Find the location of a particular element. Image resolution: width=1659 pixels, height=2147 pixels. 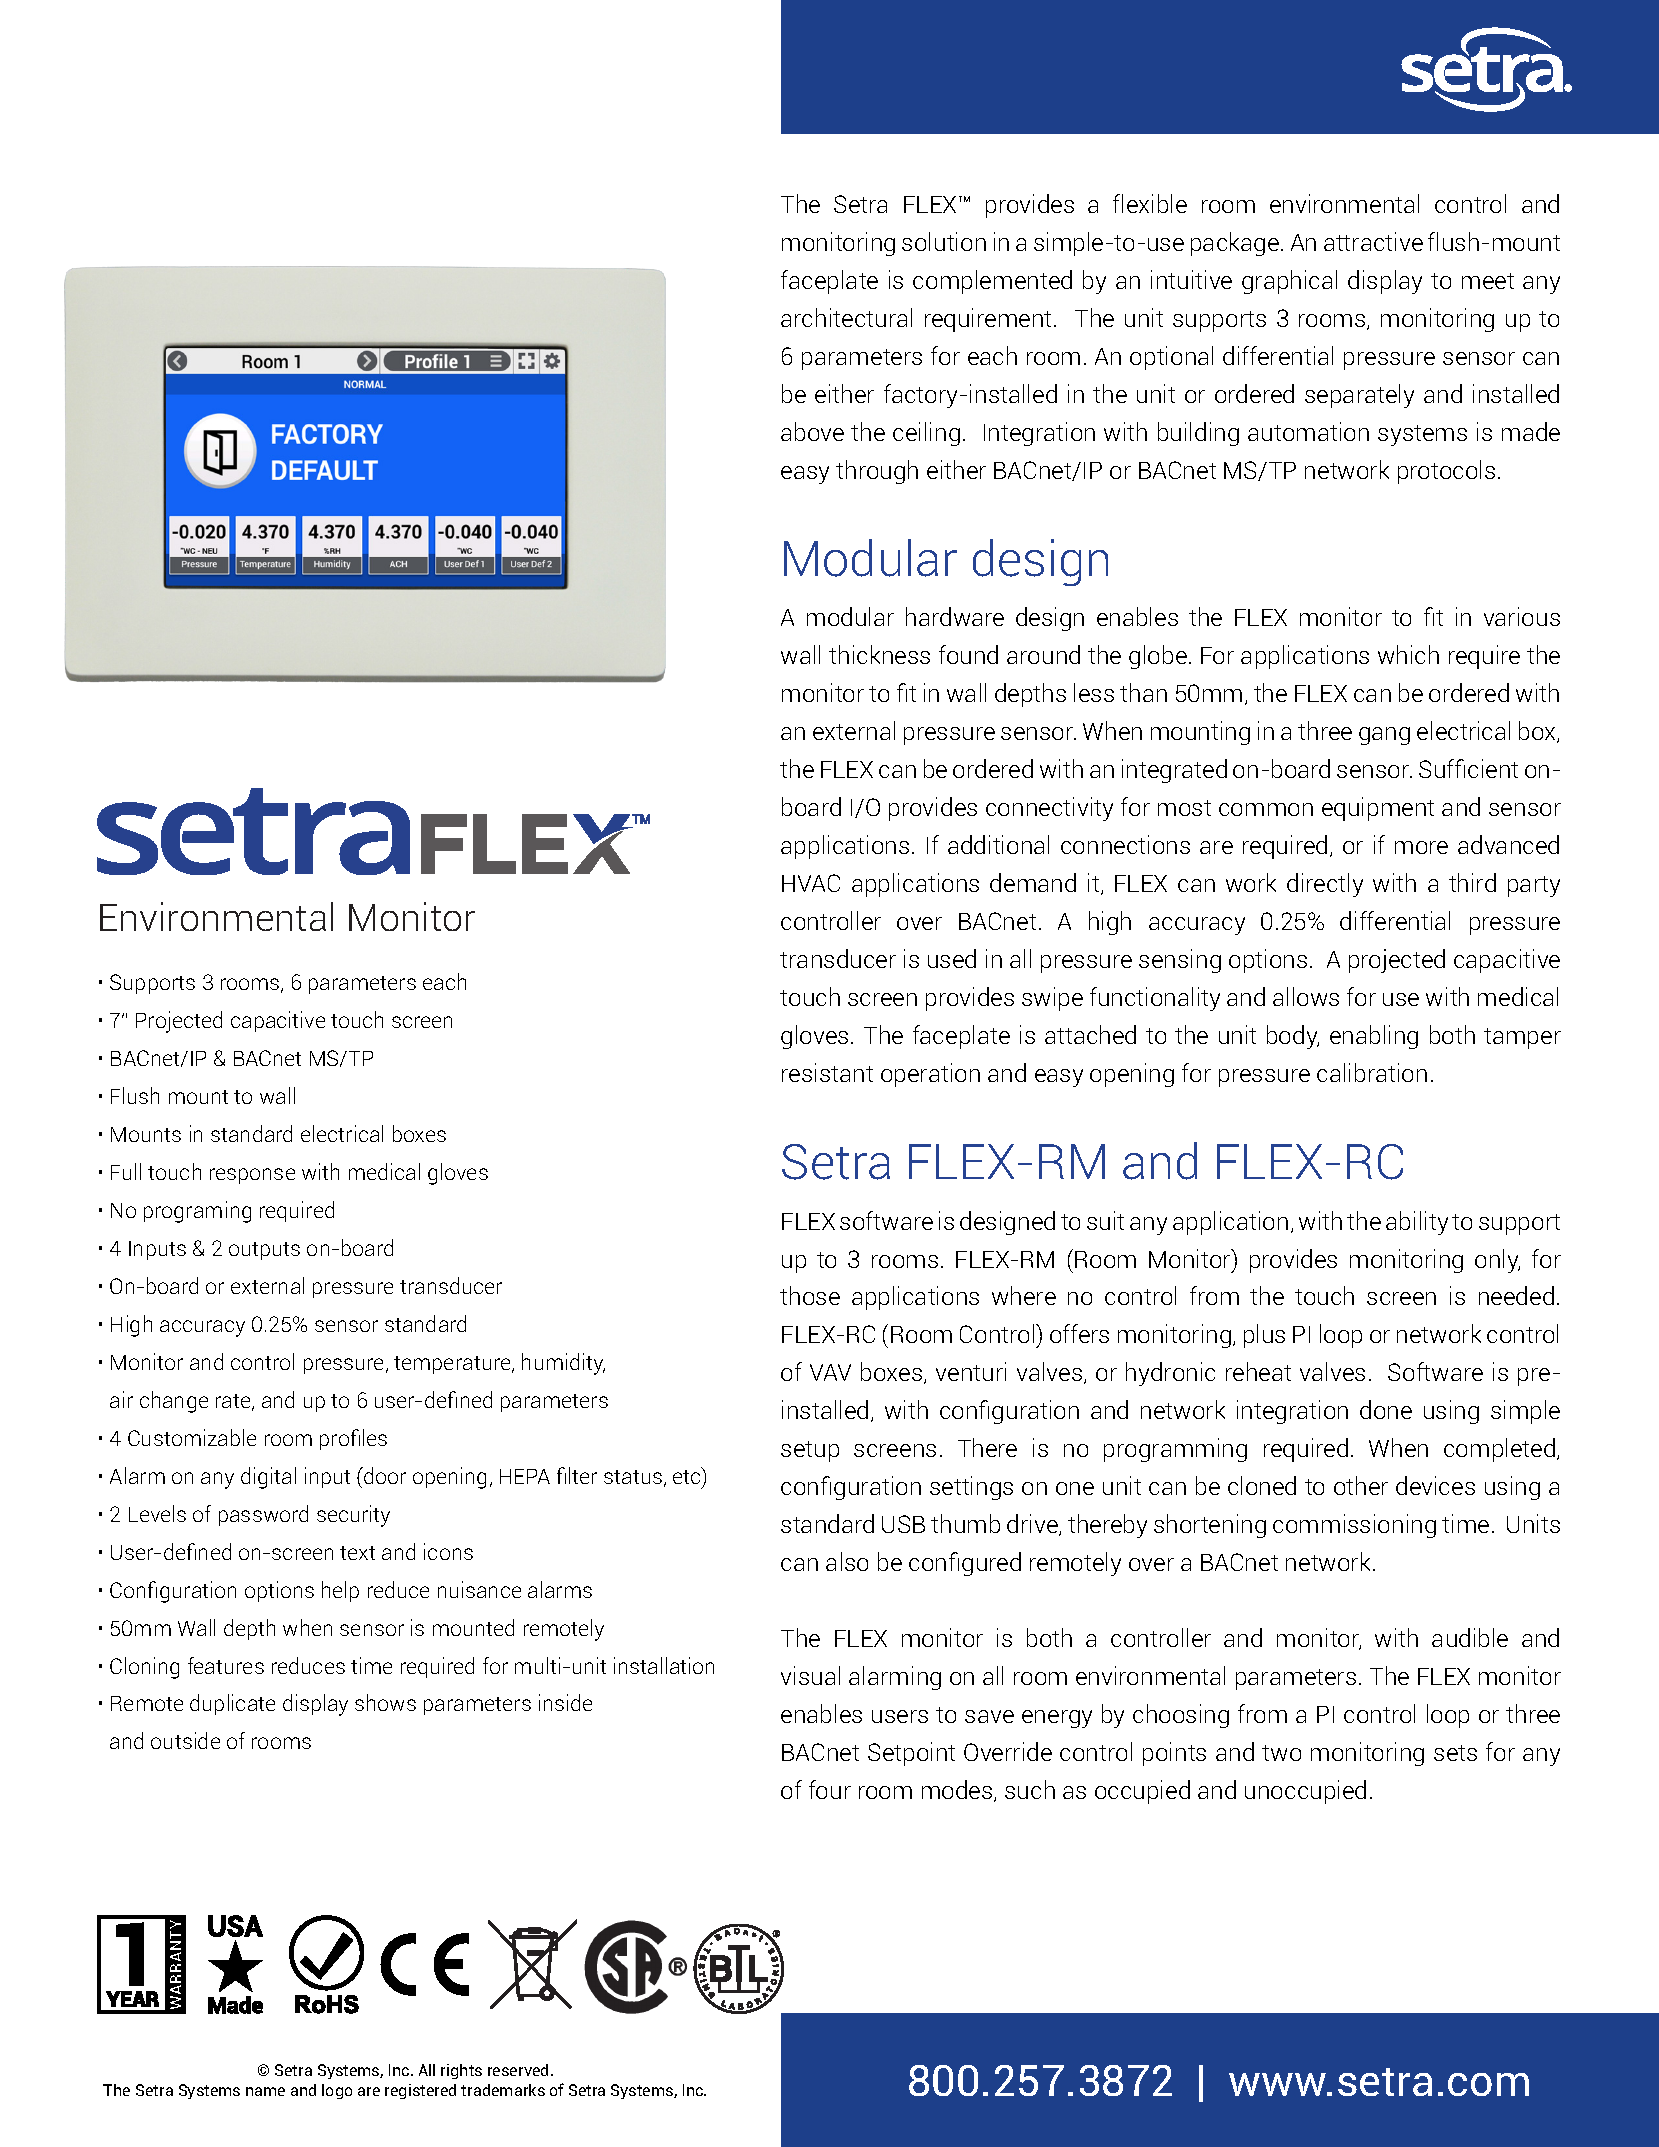

architectural is located at coordinates (846, 317).
